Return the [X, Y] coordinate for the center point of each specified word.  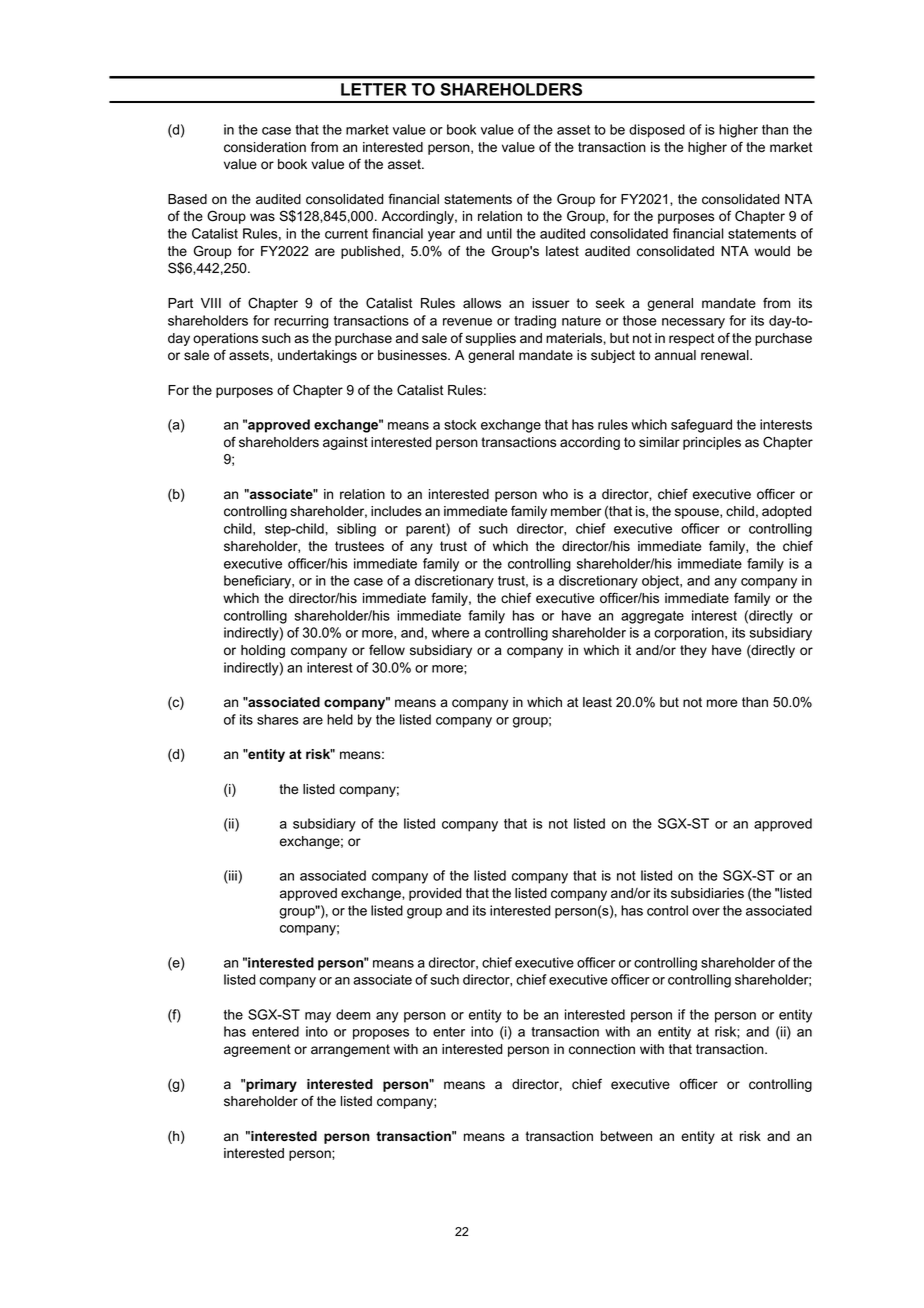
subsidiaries [707, 893]
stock [460, 424]
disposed [657, 131]
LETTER [374, 89]
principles [712, 443]
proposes [381, 1034]
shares [278, 719]
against [345, 443]
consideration [265, 147]
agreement [257, 1050]
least [597, 702]
